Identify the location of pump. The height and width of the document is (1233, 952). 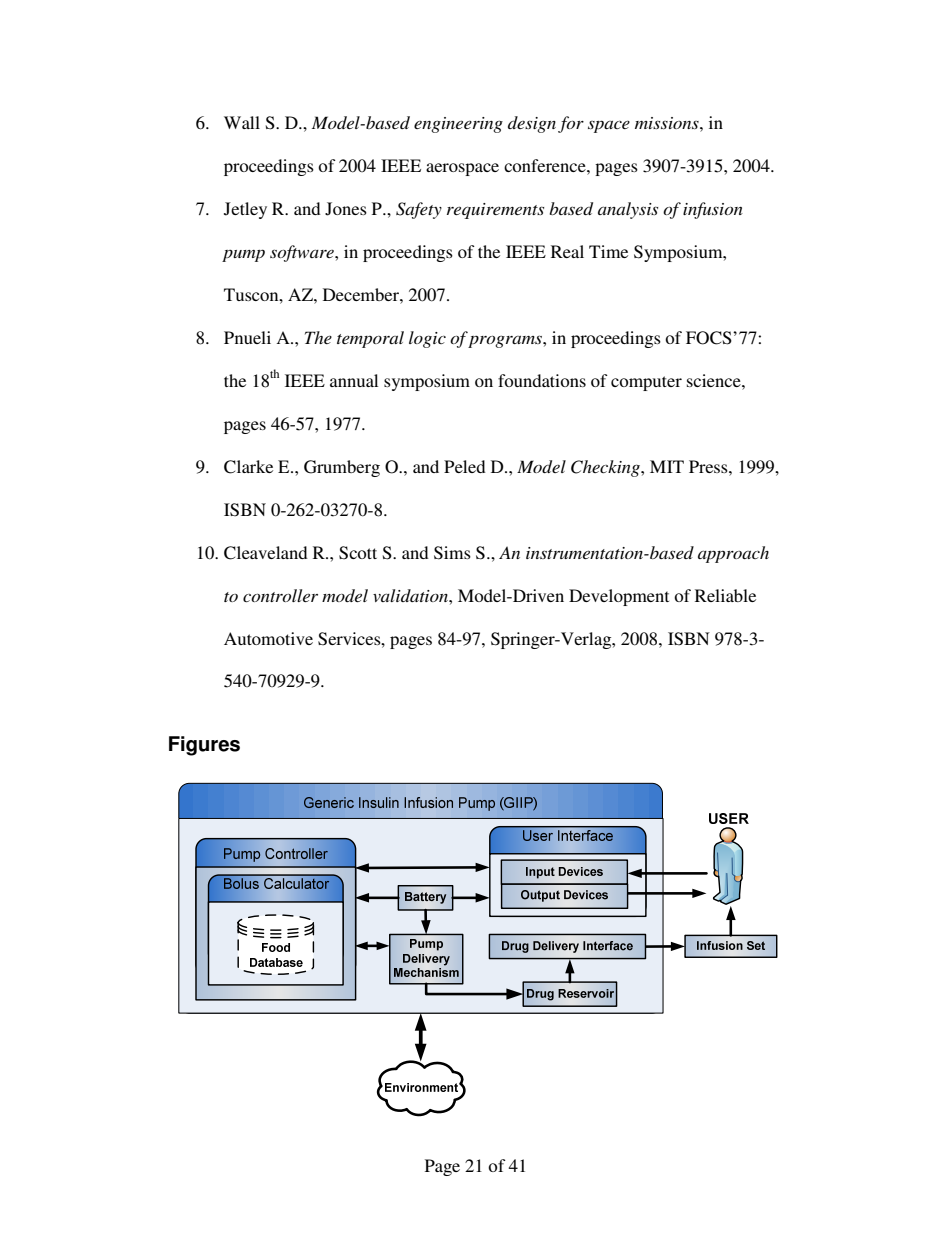
(243, 255).
